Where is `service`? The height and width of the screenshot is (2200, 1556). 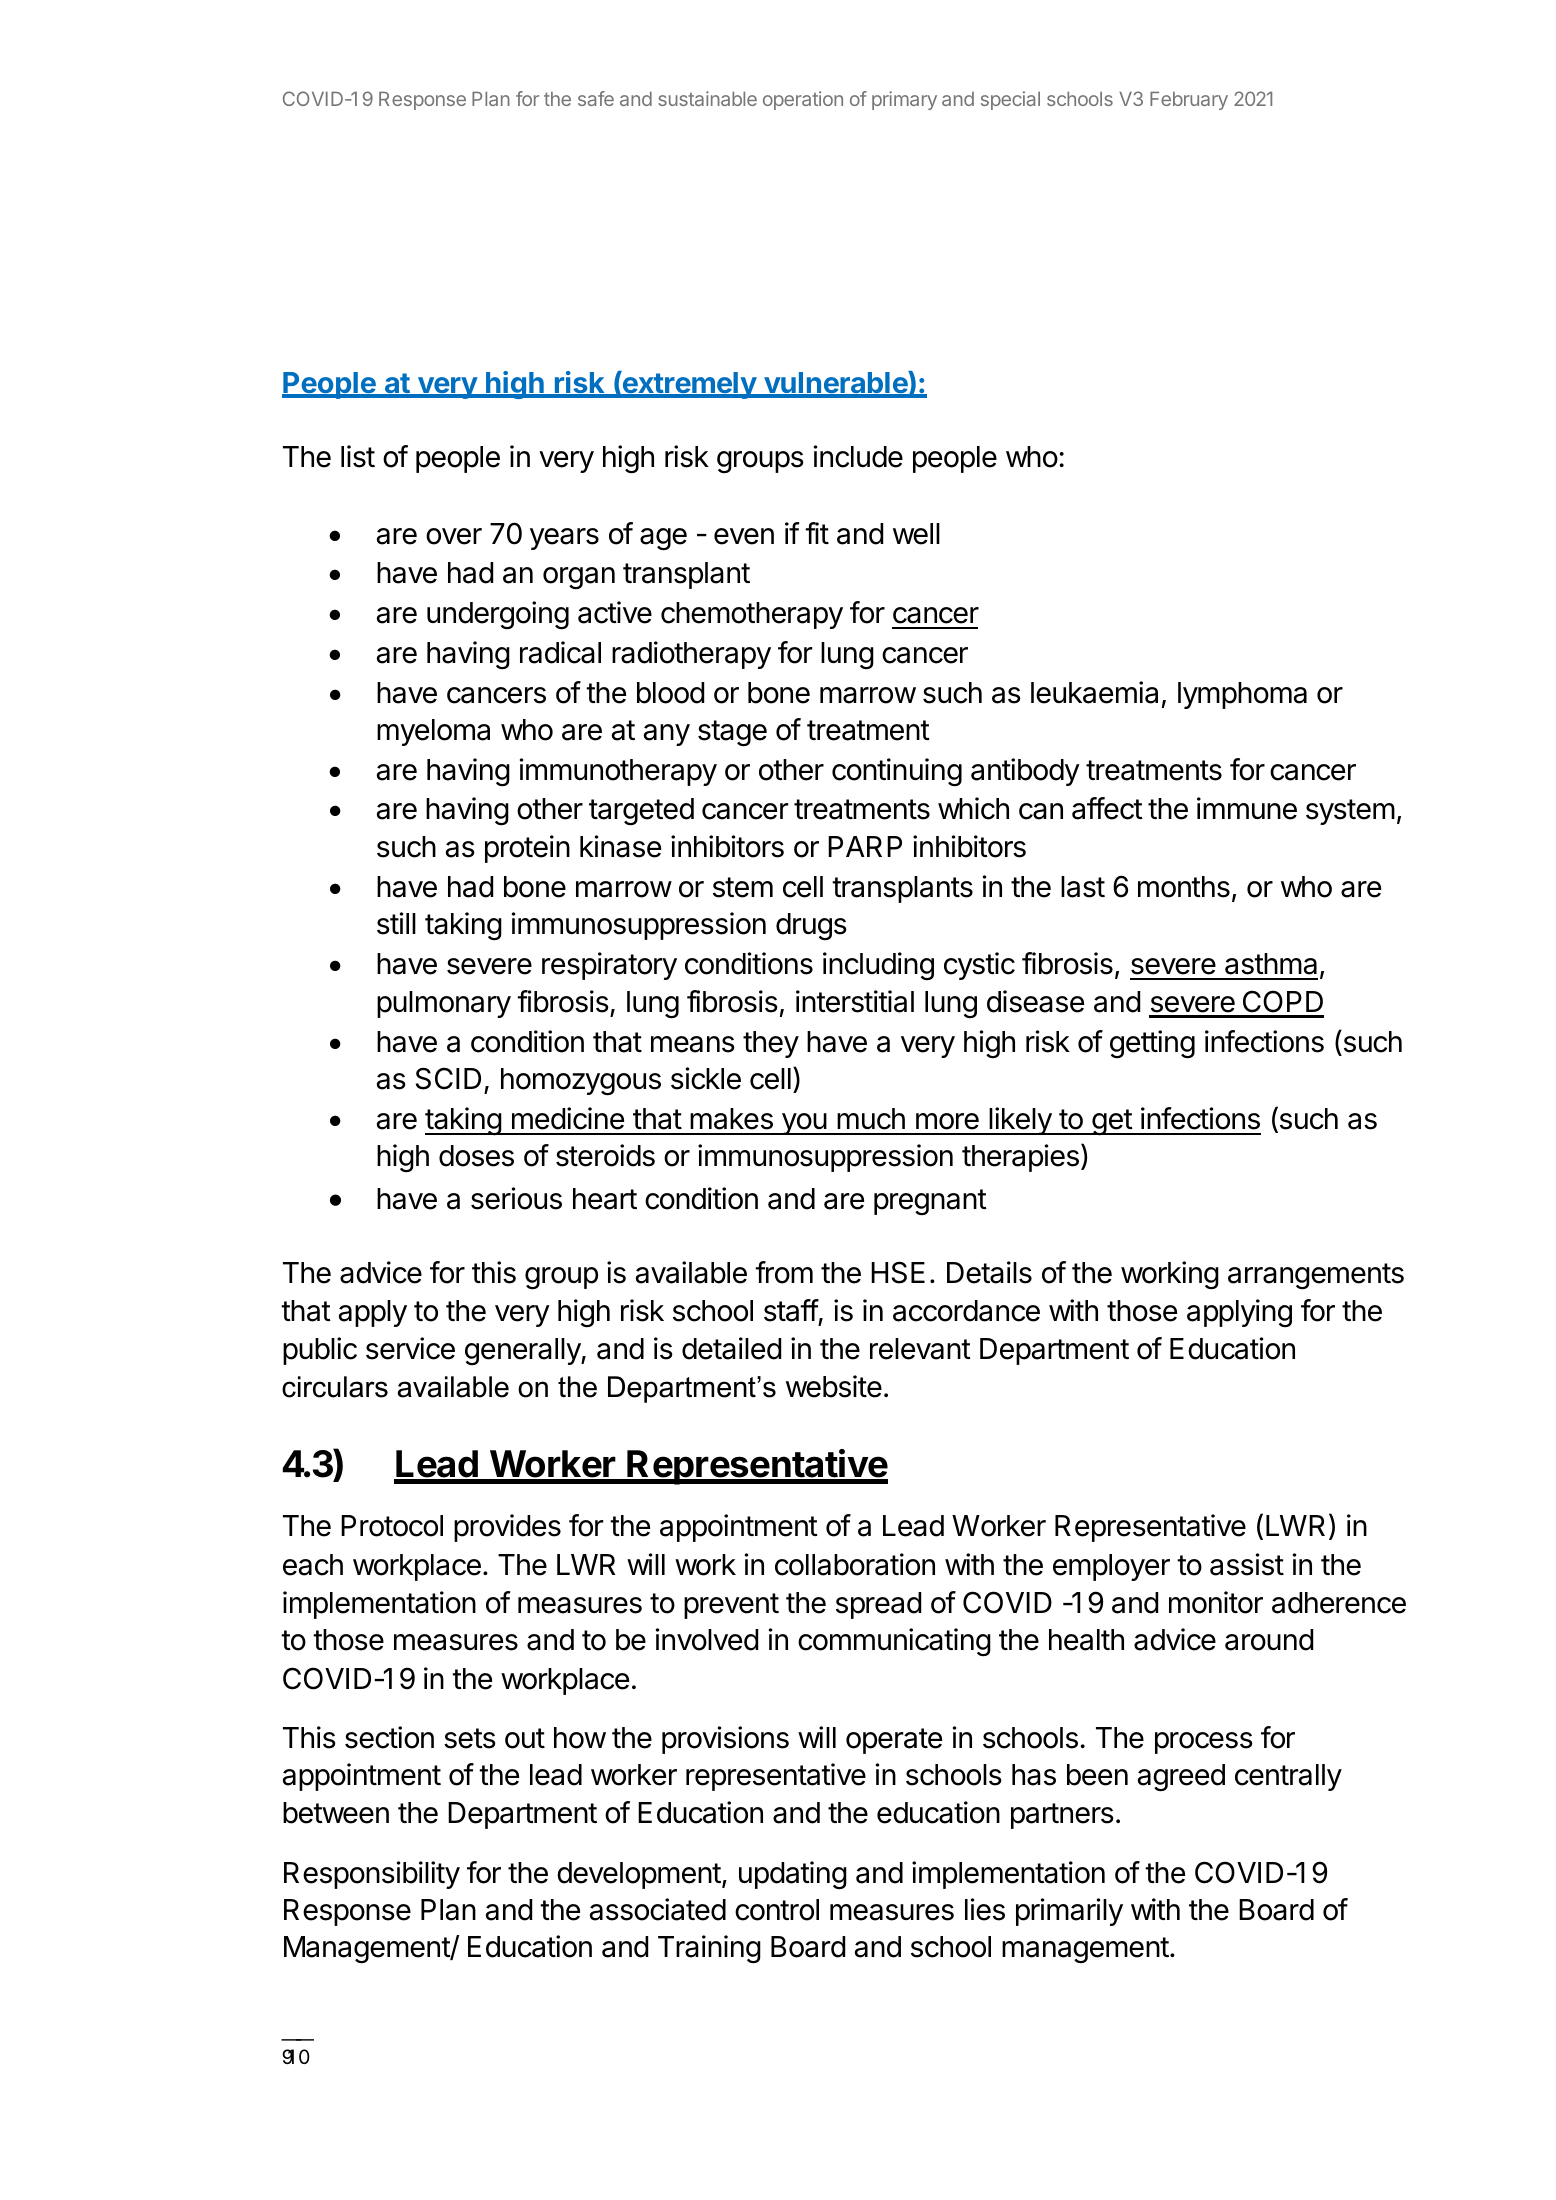
service is located at coordinates (410, 1348).
